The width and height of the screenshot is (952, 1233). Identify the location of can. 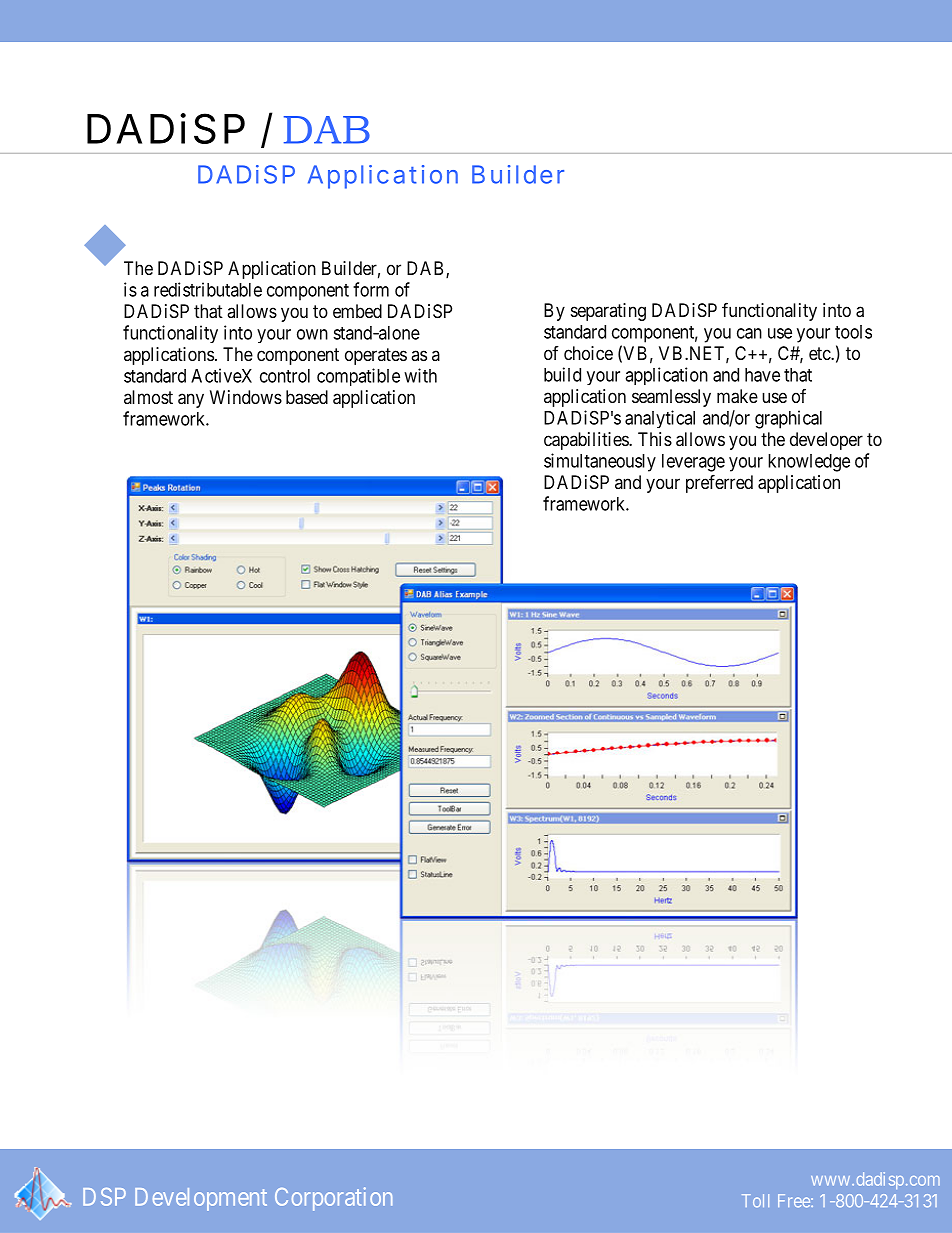
(749, 333).
